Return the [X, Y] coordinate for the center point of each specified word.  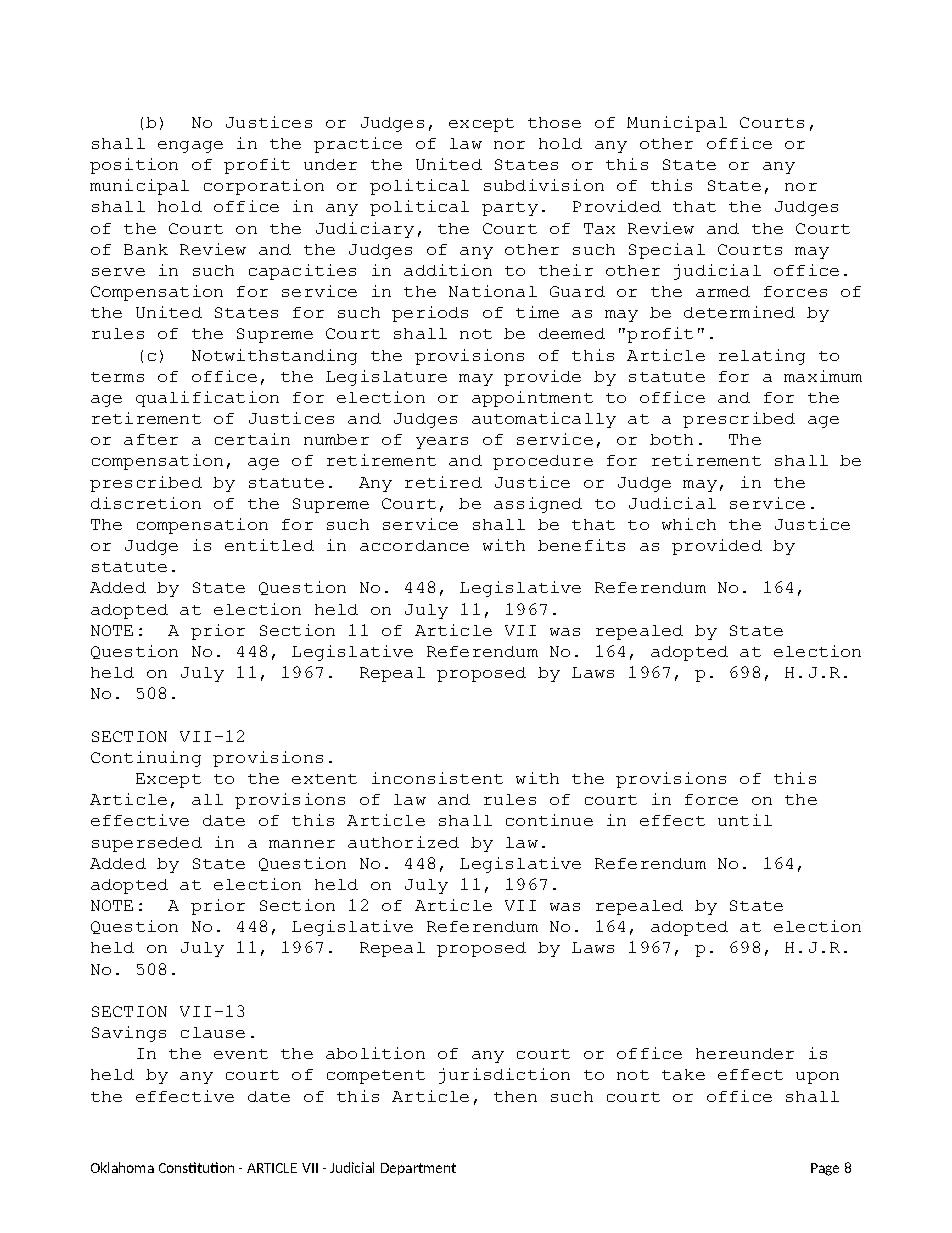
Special [667, 251]
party [510, 209]
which [689, 524]
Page [825, 1169]
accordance [414, 545]
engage [190, 147]
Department [418, 1169]
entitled [269, 545]
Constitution [196, 1167]
